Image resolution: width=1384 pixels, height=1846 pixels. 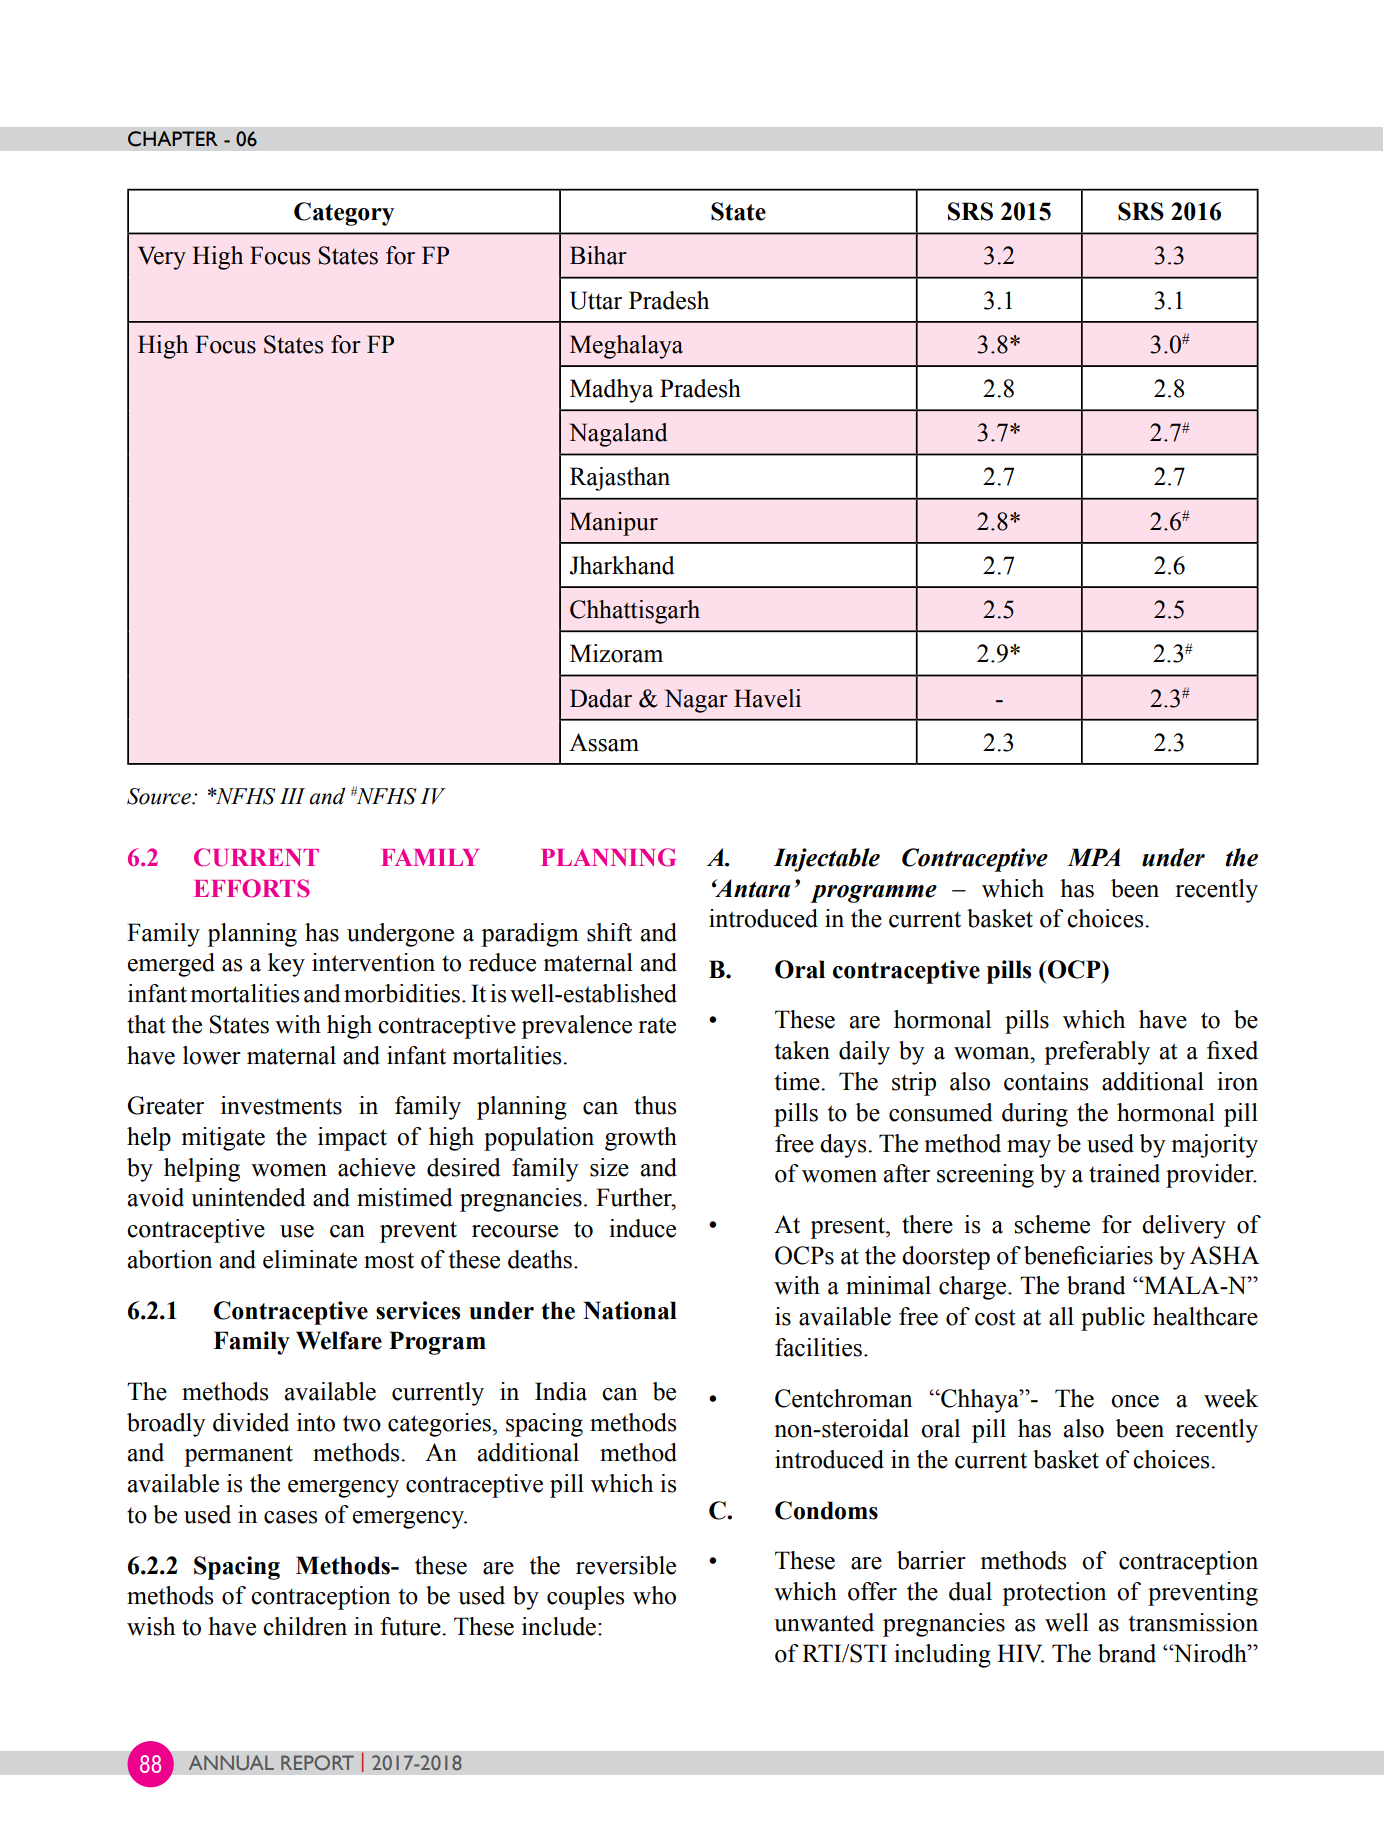 I want to click on Mizoram, so click(x=616, y=653).
